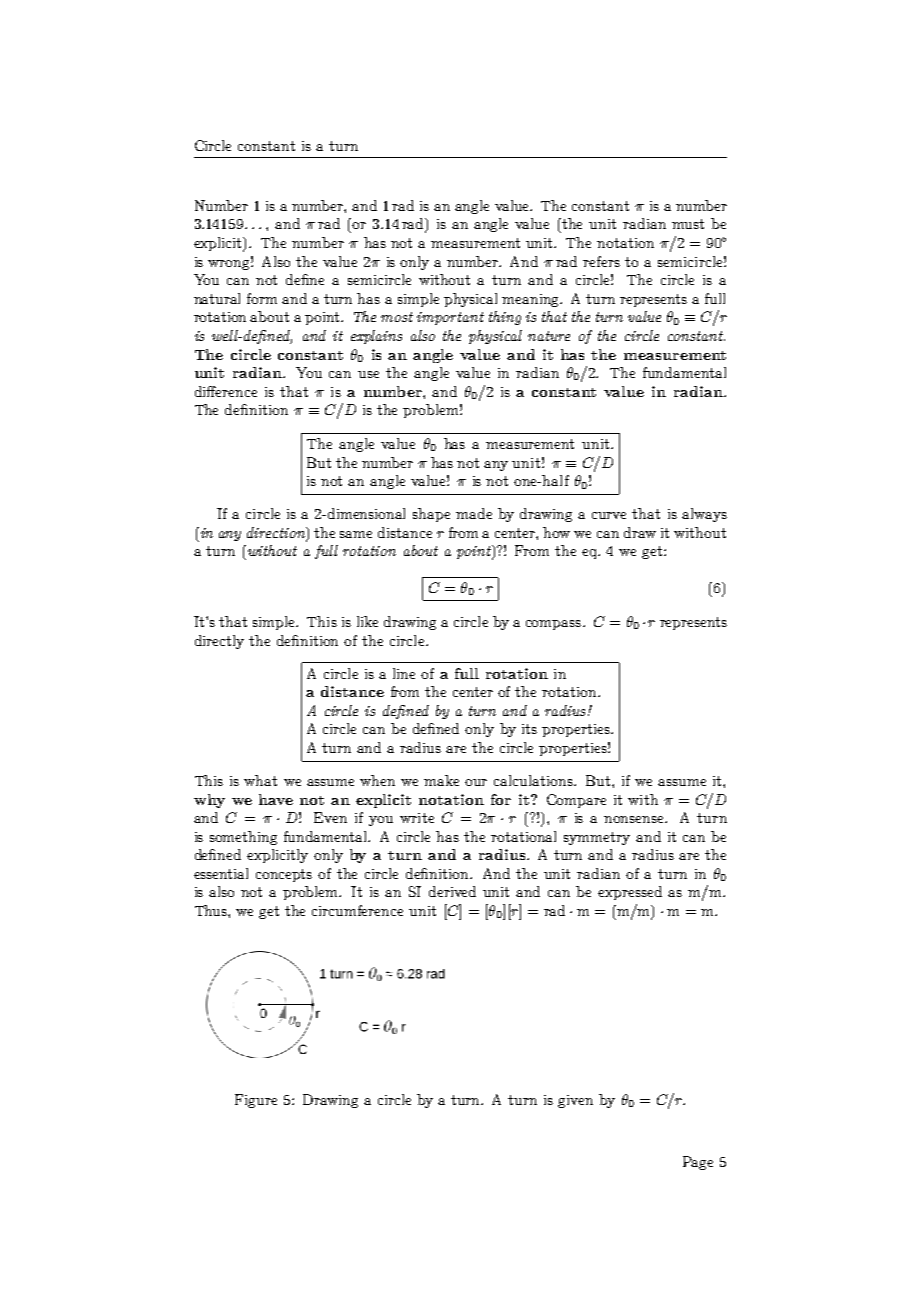  Describe the element at coordinates (601, 261) in the document. I see `refers` at that location.
